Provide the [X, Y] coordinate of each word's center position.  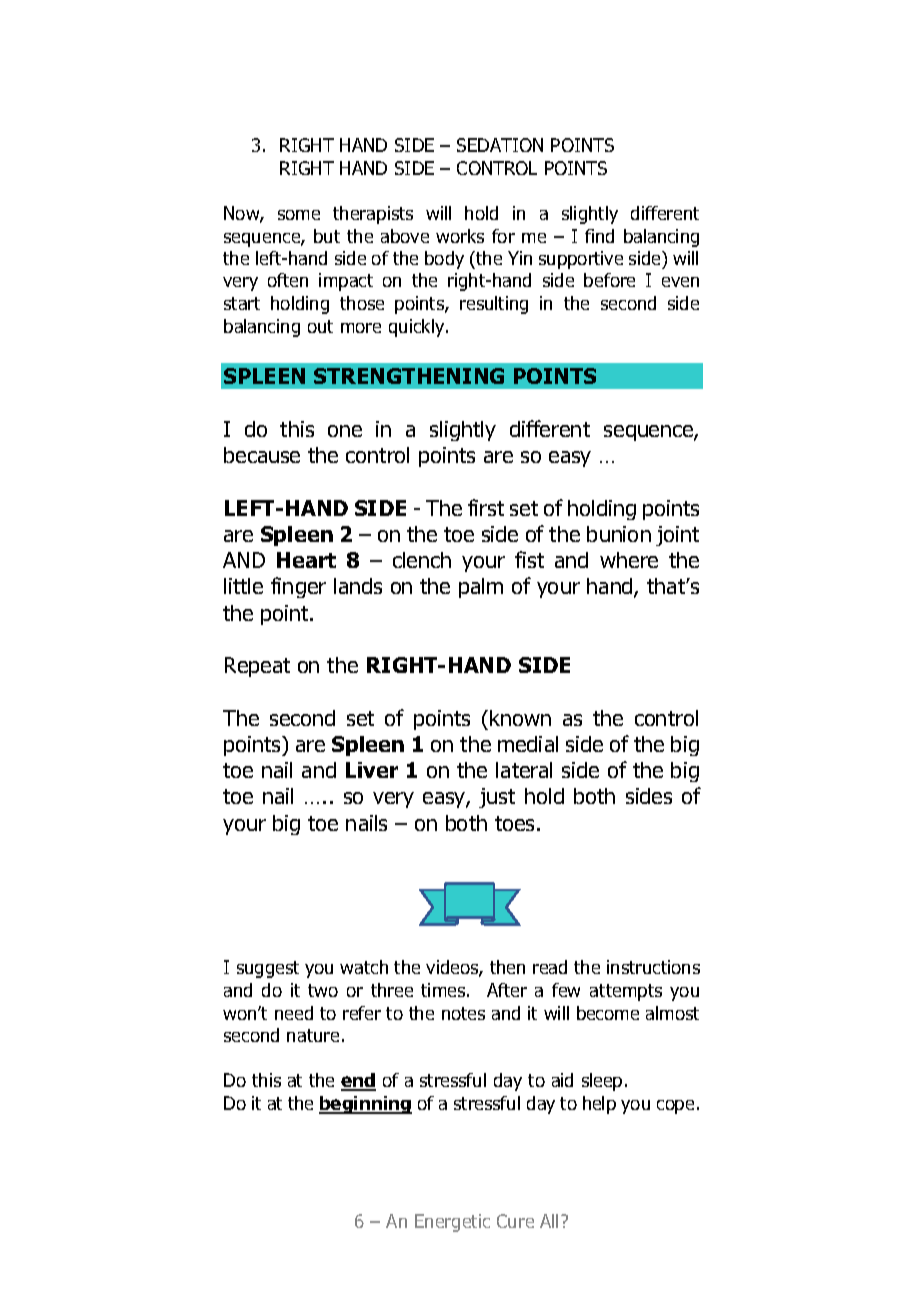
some [299, 215]
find [599, 236]
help [599, 1105]
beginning [365, 1105]
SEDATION [500, 145]
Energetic [452, 1223]
